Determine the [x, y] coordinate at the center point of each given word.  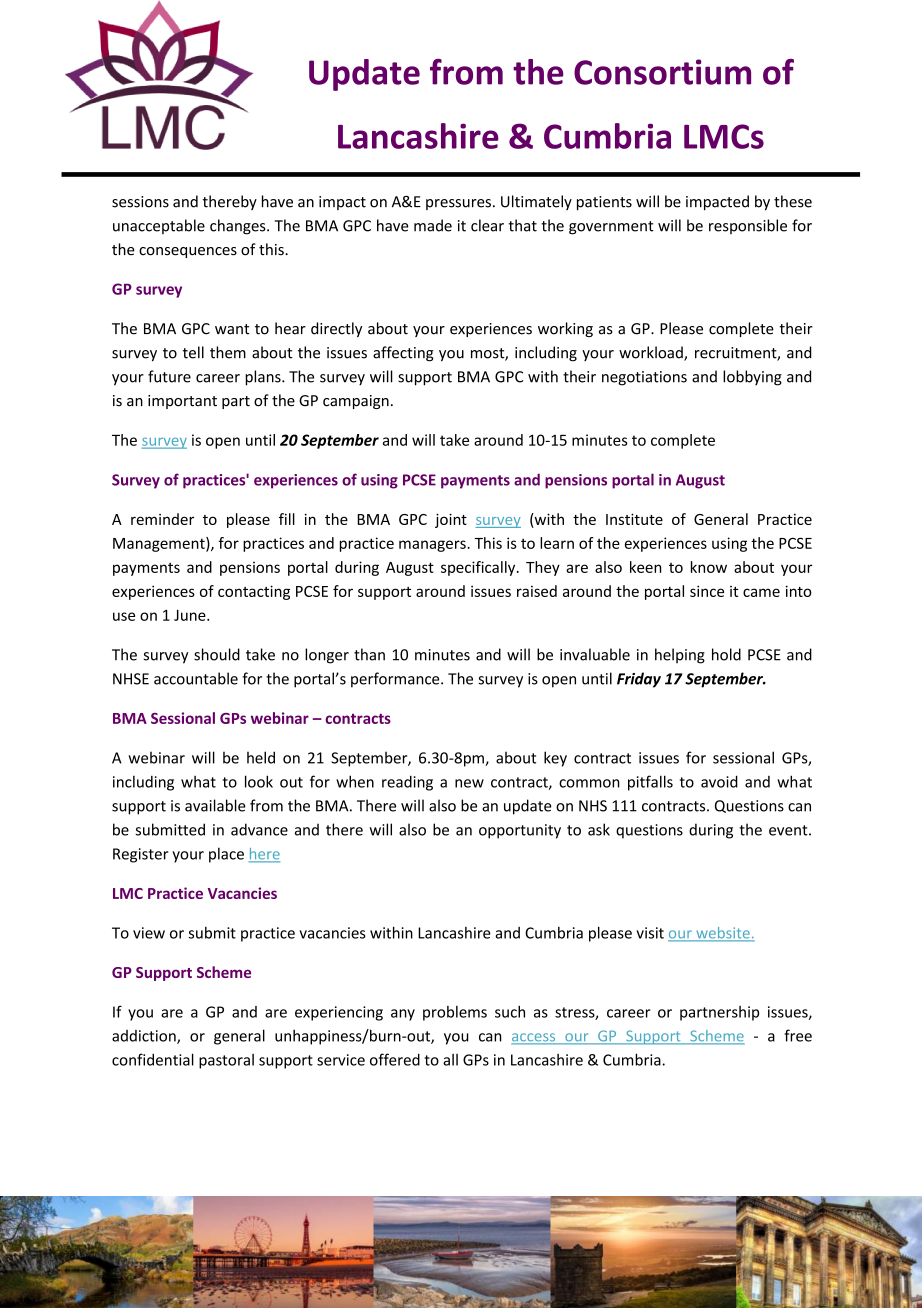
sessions [140, 202]
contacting [254, 592]
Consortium [662, 72]
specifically [479, 568]
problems [455, 1013]
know [709, 567]
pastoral [226, 1061]
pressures [458, 204]
